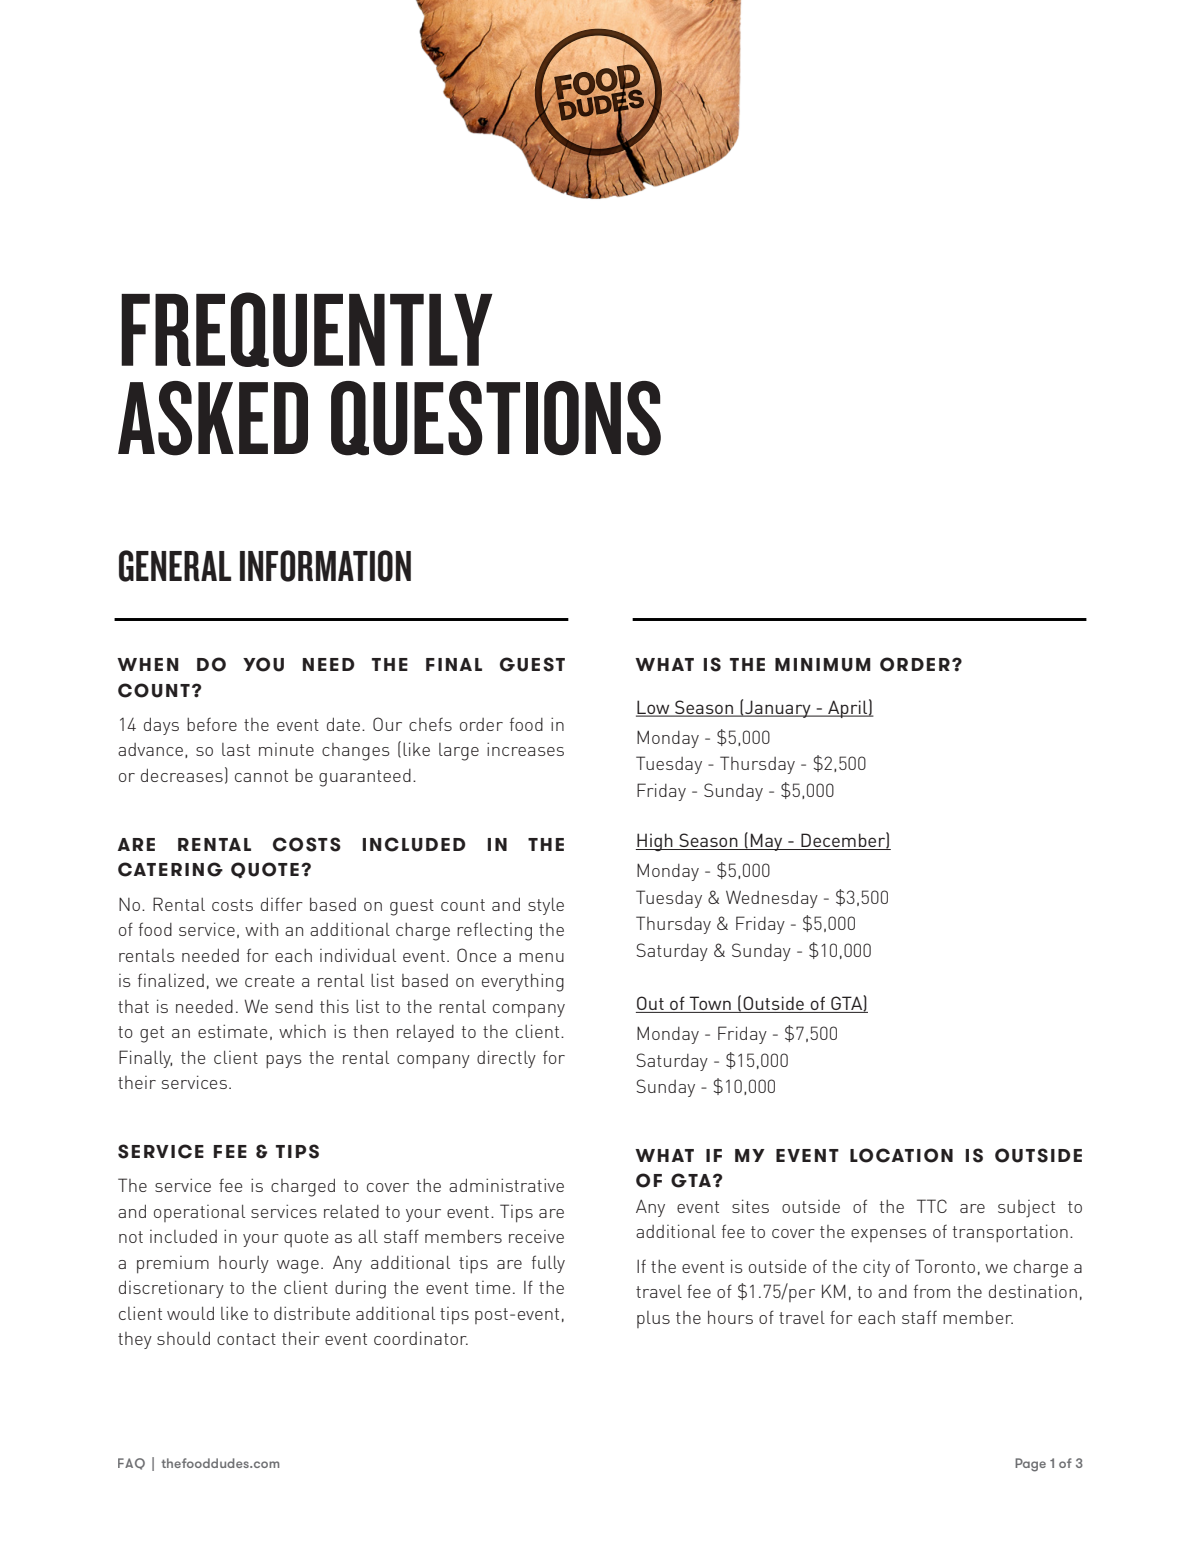 The width and height of the screenshot is (1201, 1554). Describe the element at coordinates (307, 329) in the screenshot. I see `FREQUENTLY` at that location.
